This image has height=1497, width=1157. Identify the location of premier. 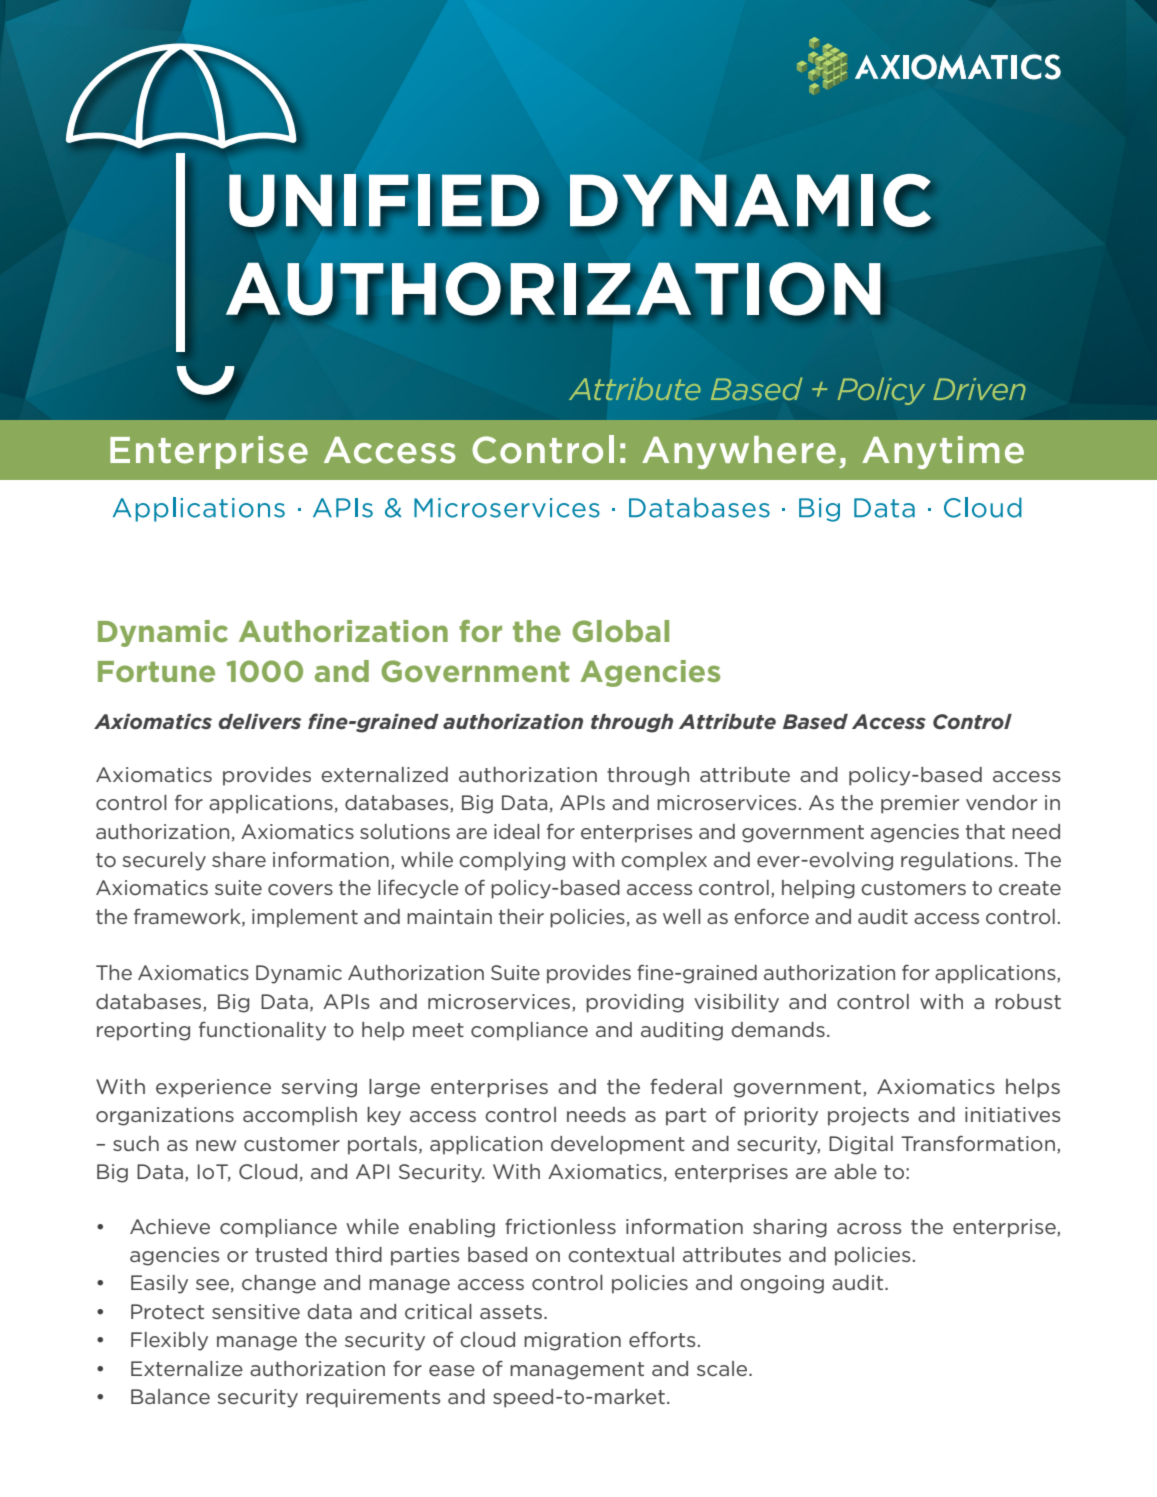
(920, 804).
